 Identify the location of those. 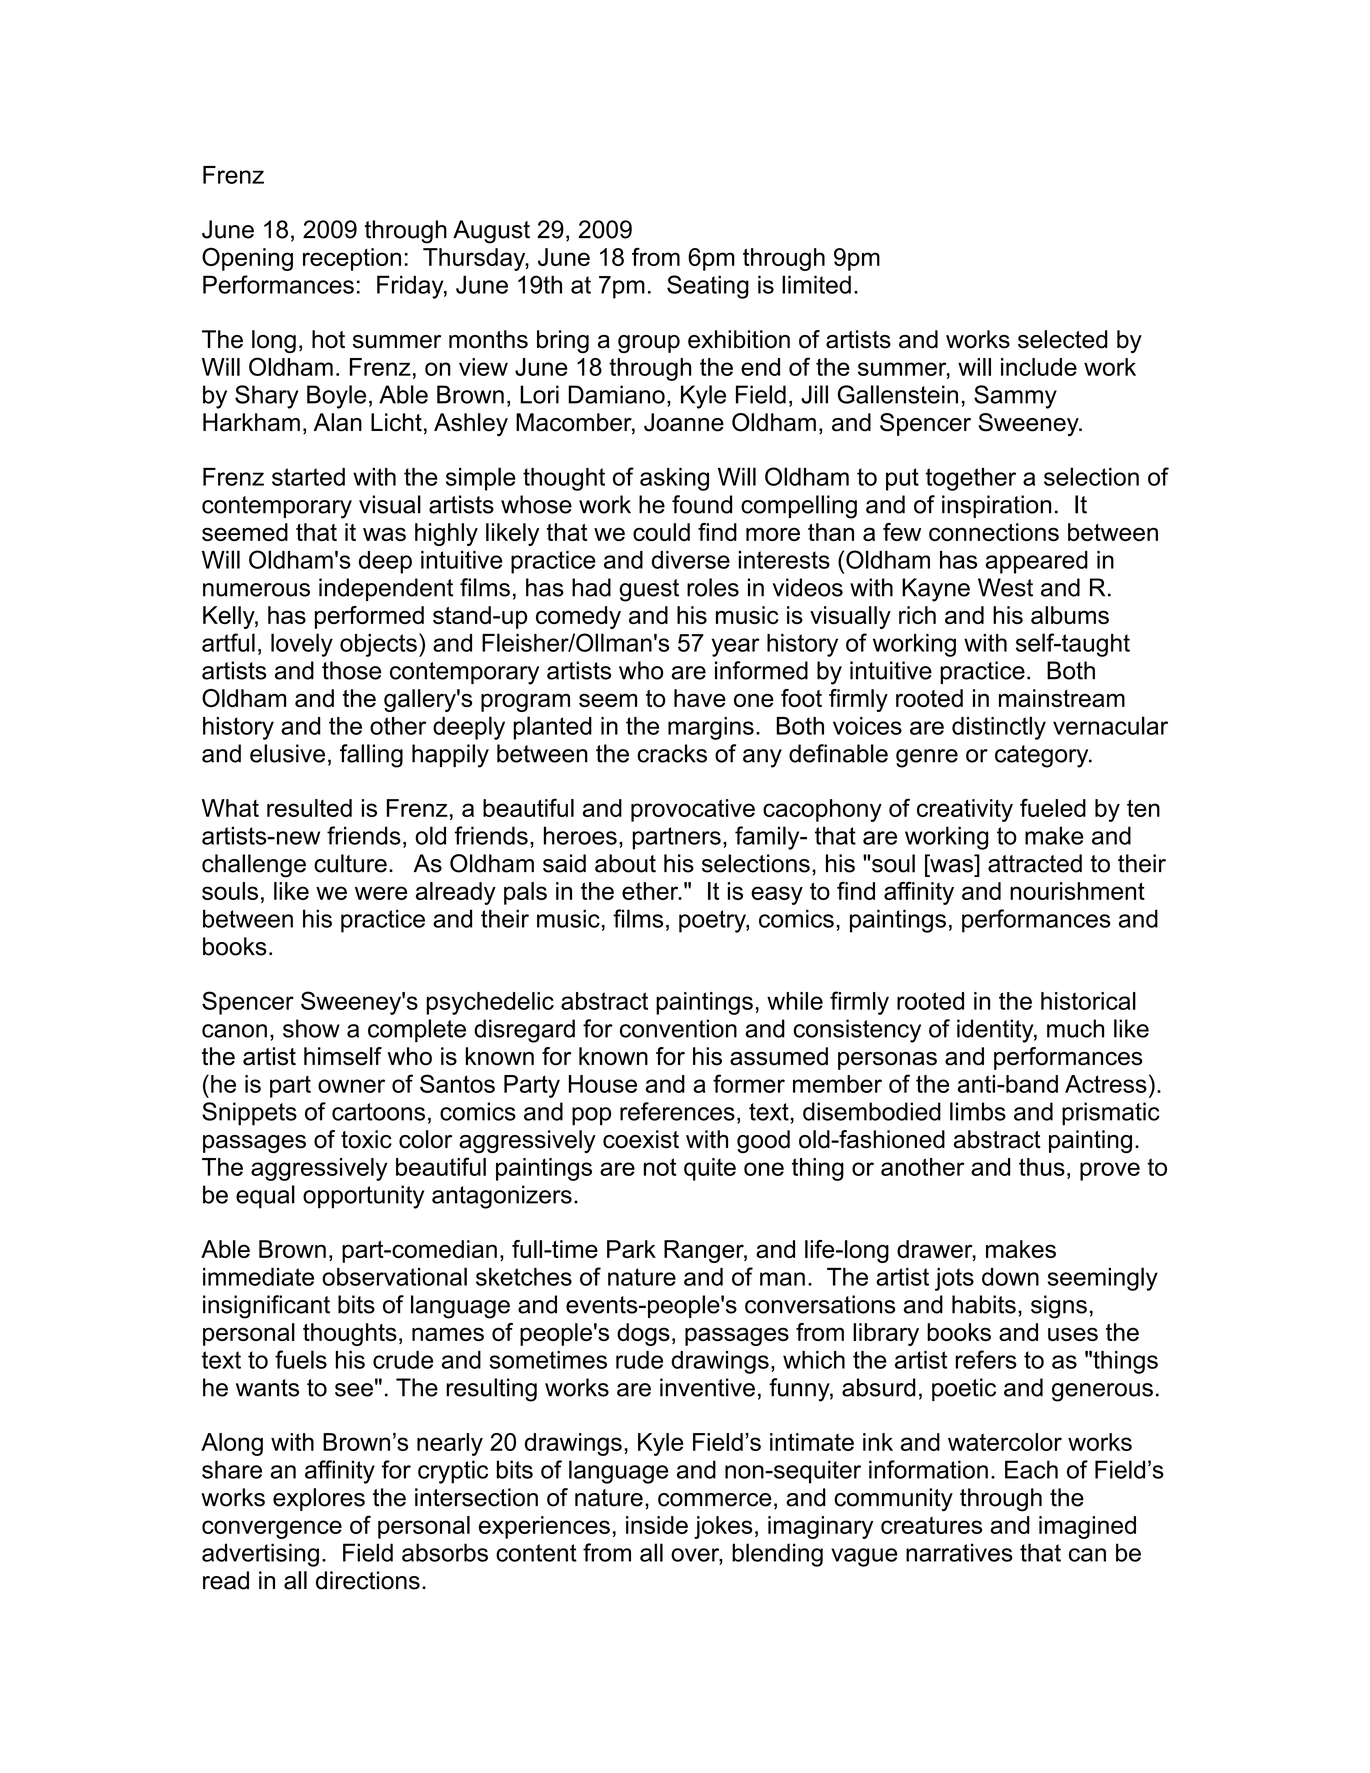
(351, 670).
